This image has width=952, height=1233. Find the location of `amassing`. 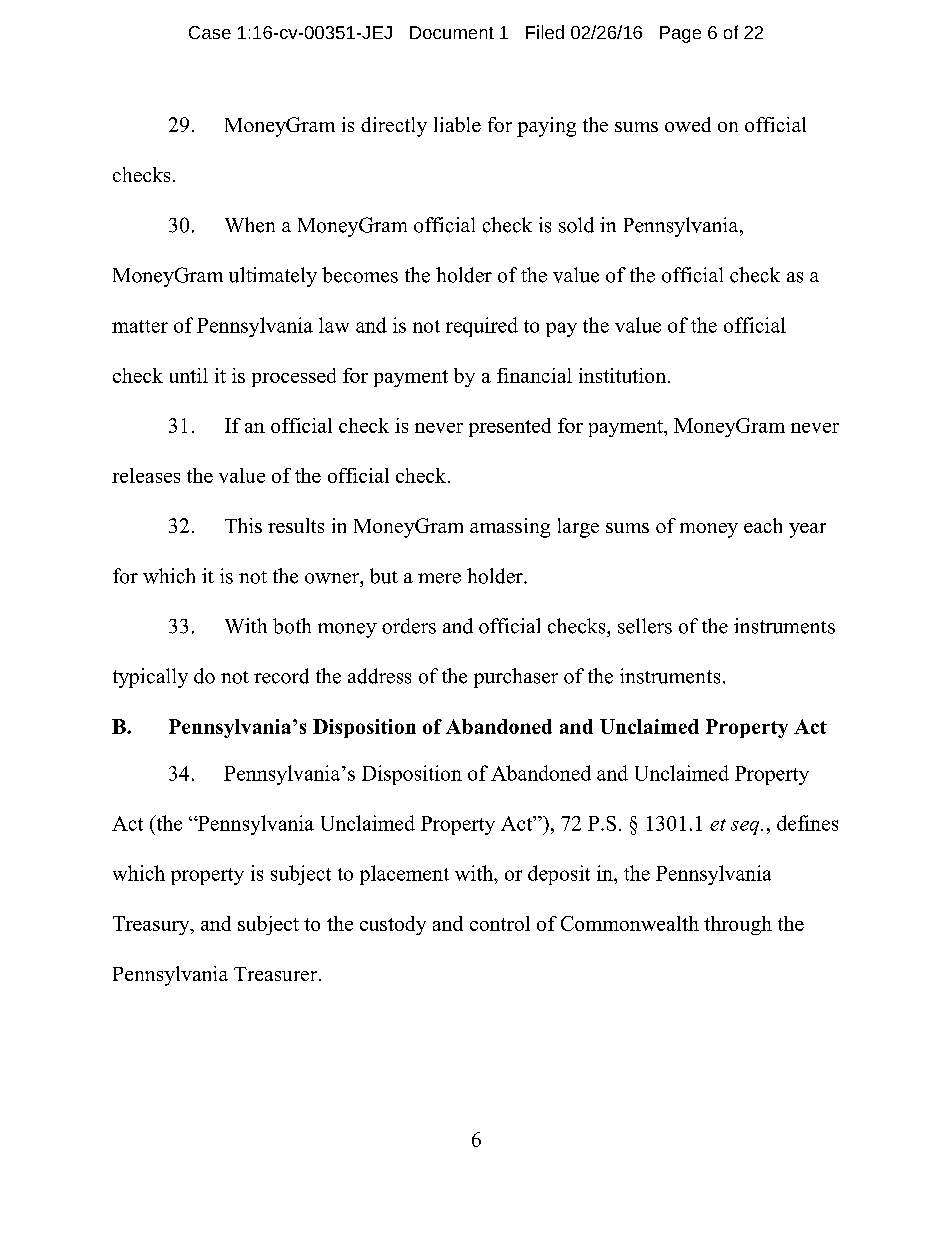

amassing is located at coordinates (510, 528).
